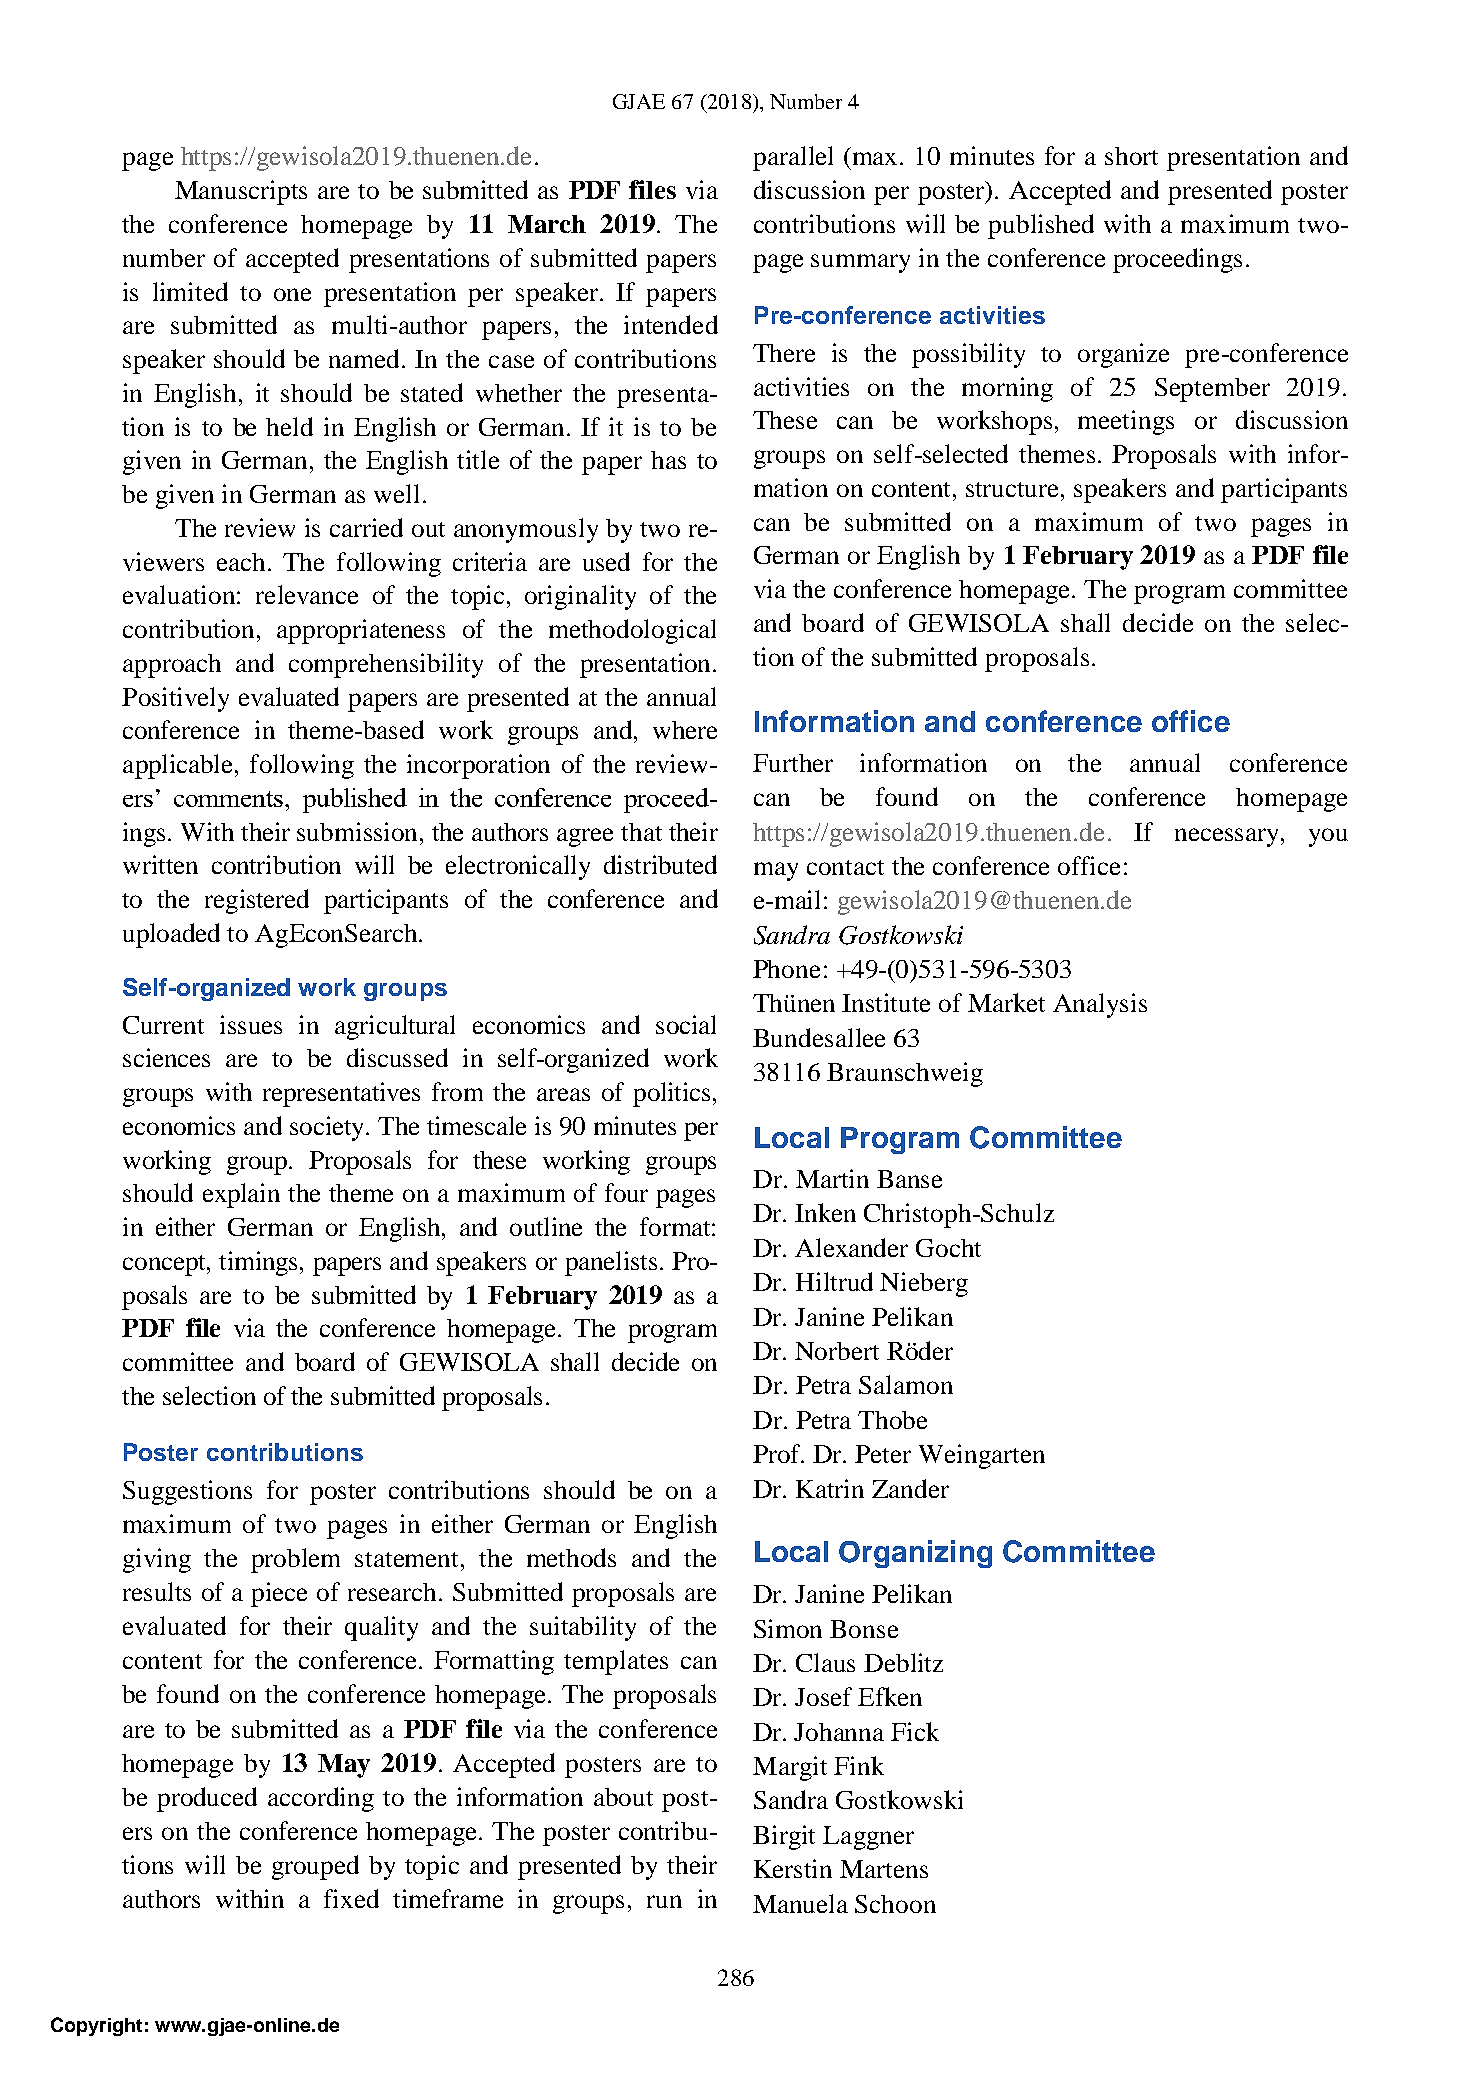  What do you see at coordinates (1131, 156) in the screenshot?
I see `short` at bounding box center [1131, 156].
